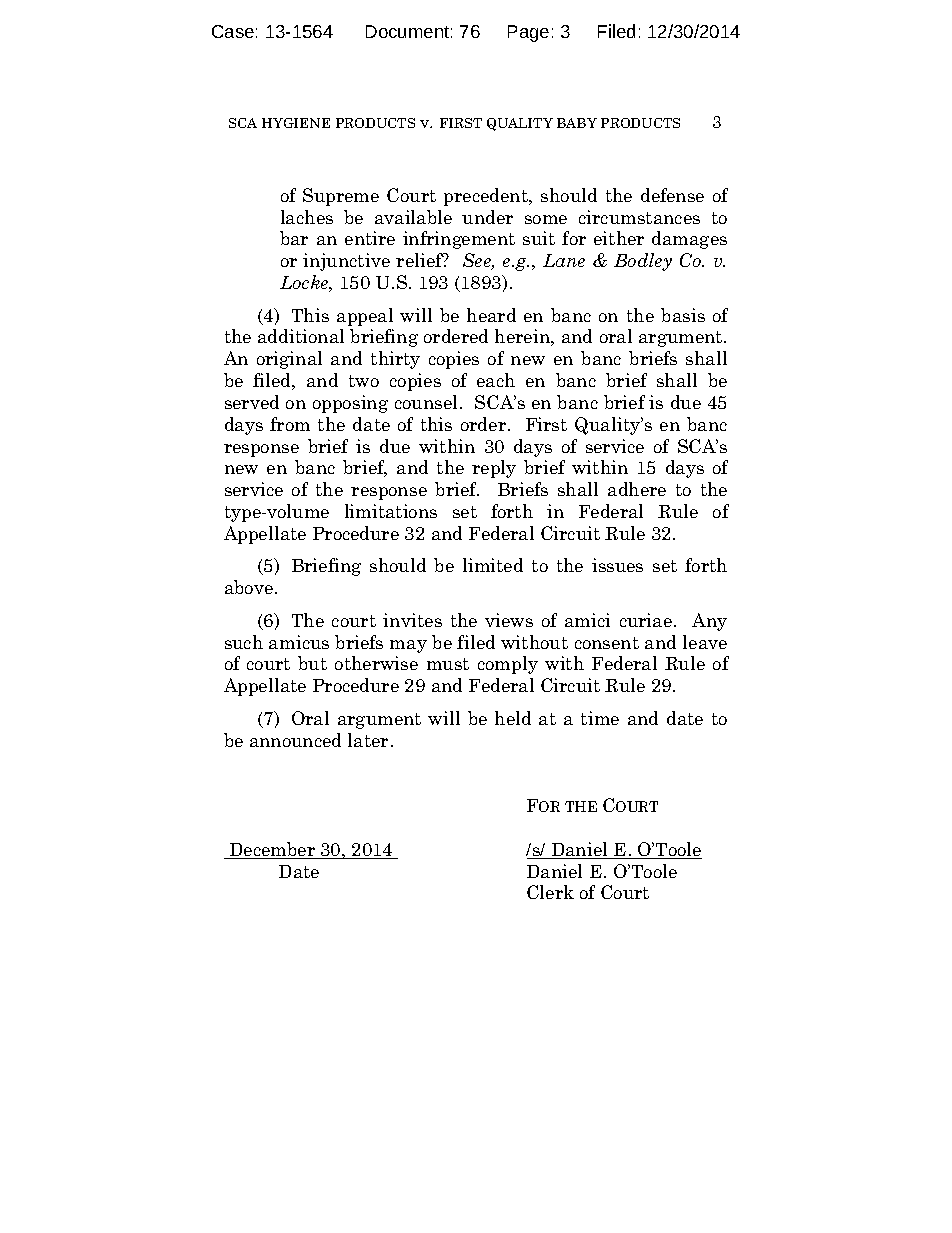 The width and height of the screenshot is (952, 1233). I want to click on adhere, so click(637, 489).
